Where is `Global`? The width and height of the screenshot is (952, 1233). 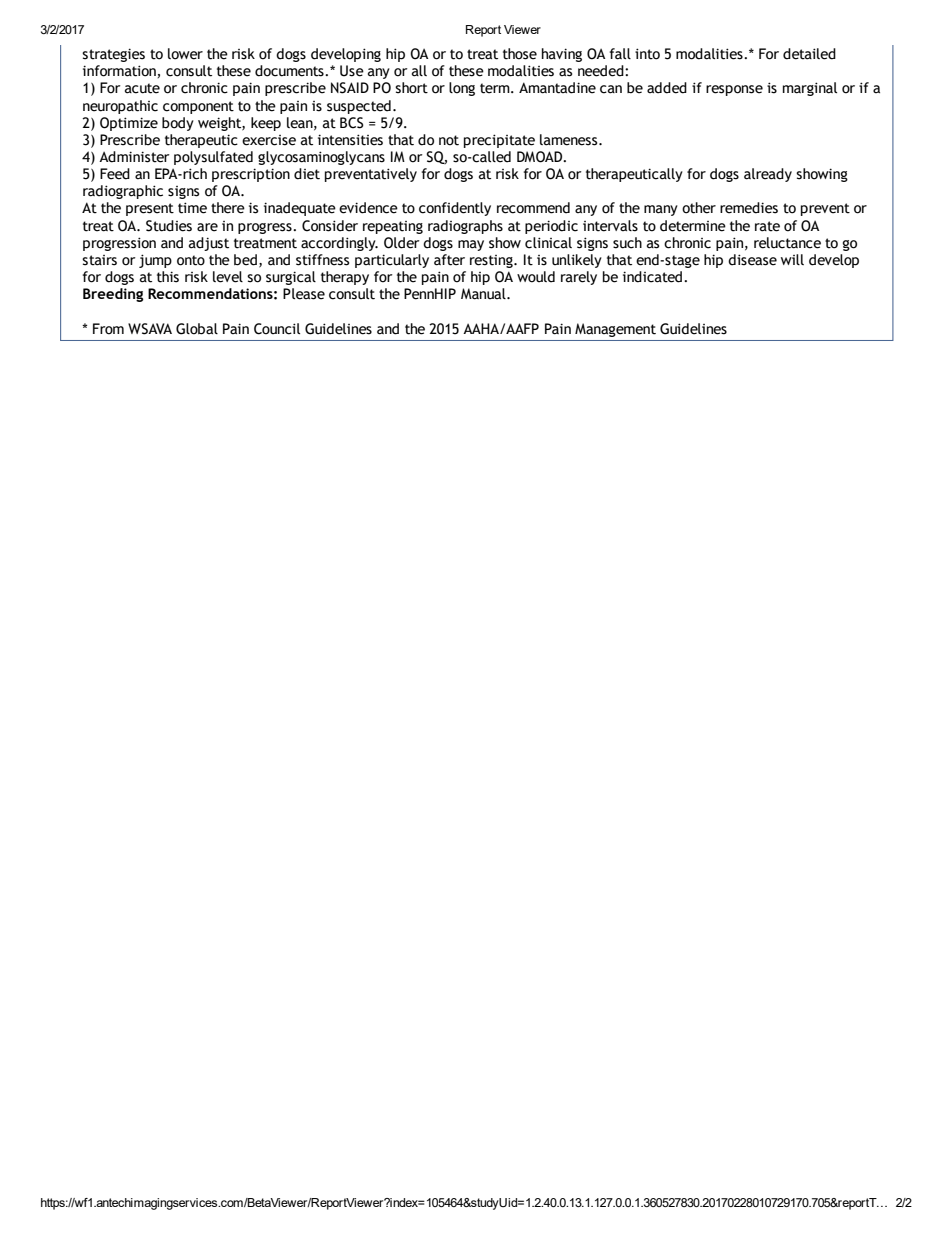 Global is located at coordinates (197, 329).
